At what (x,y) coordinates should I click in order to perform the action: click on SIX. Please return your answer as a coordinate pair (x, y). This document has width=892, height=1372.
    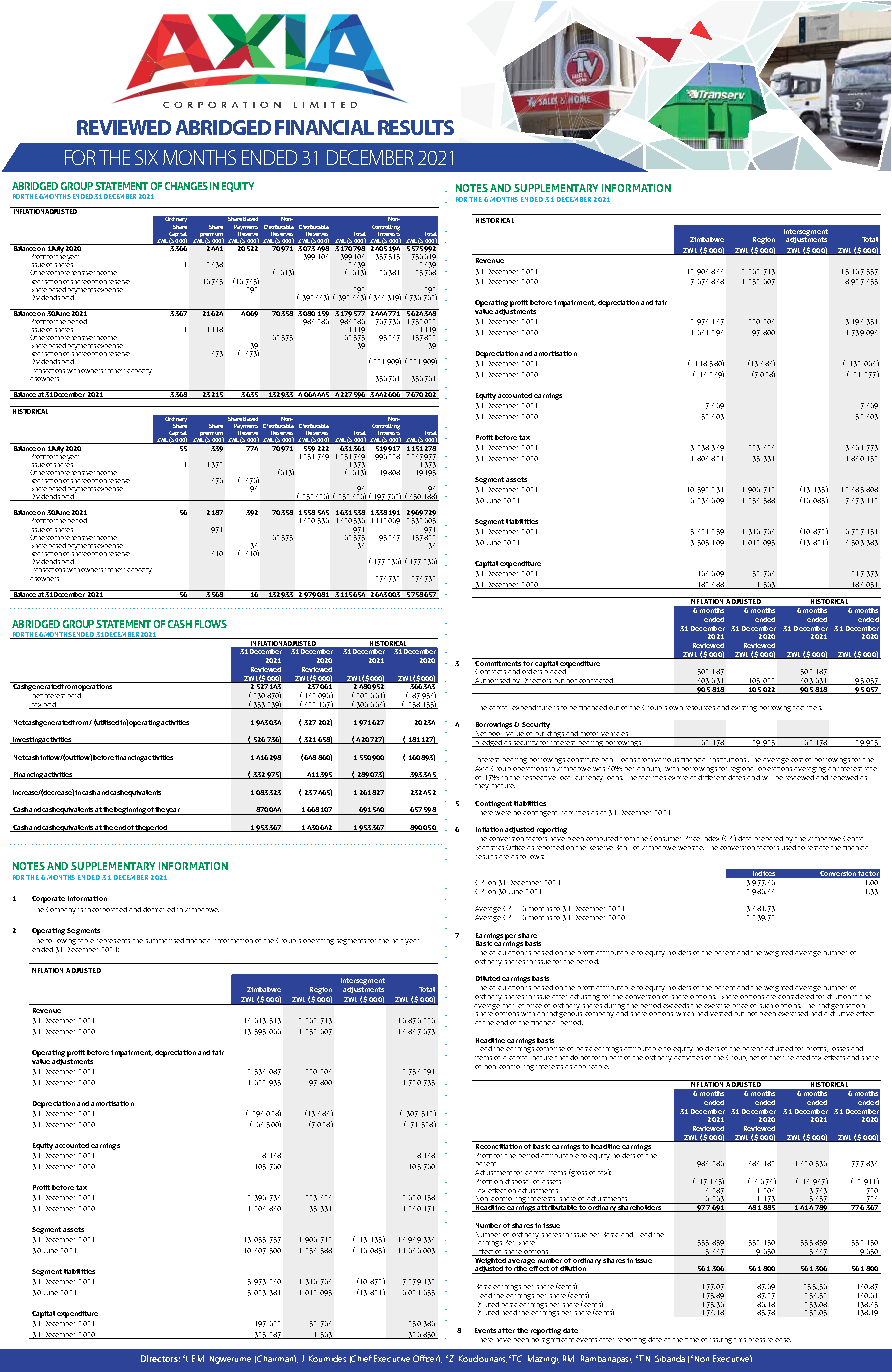
    Looking at the image, I should click on (146, 157).
